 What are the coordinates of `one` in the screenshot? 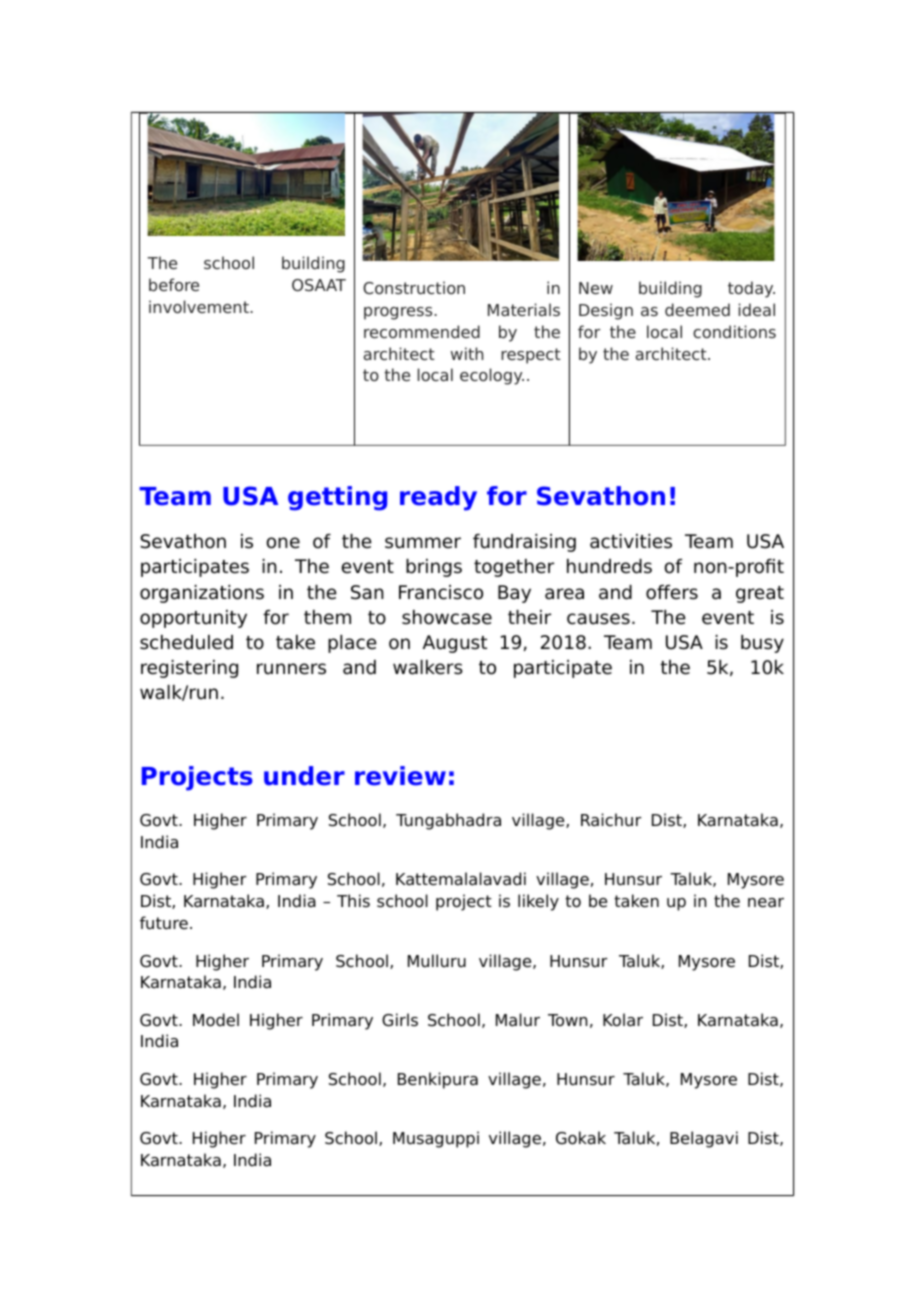 It's located at (283, 543).
